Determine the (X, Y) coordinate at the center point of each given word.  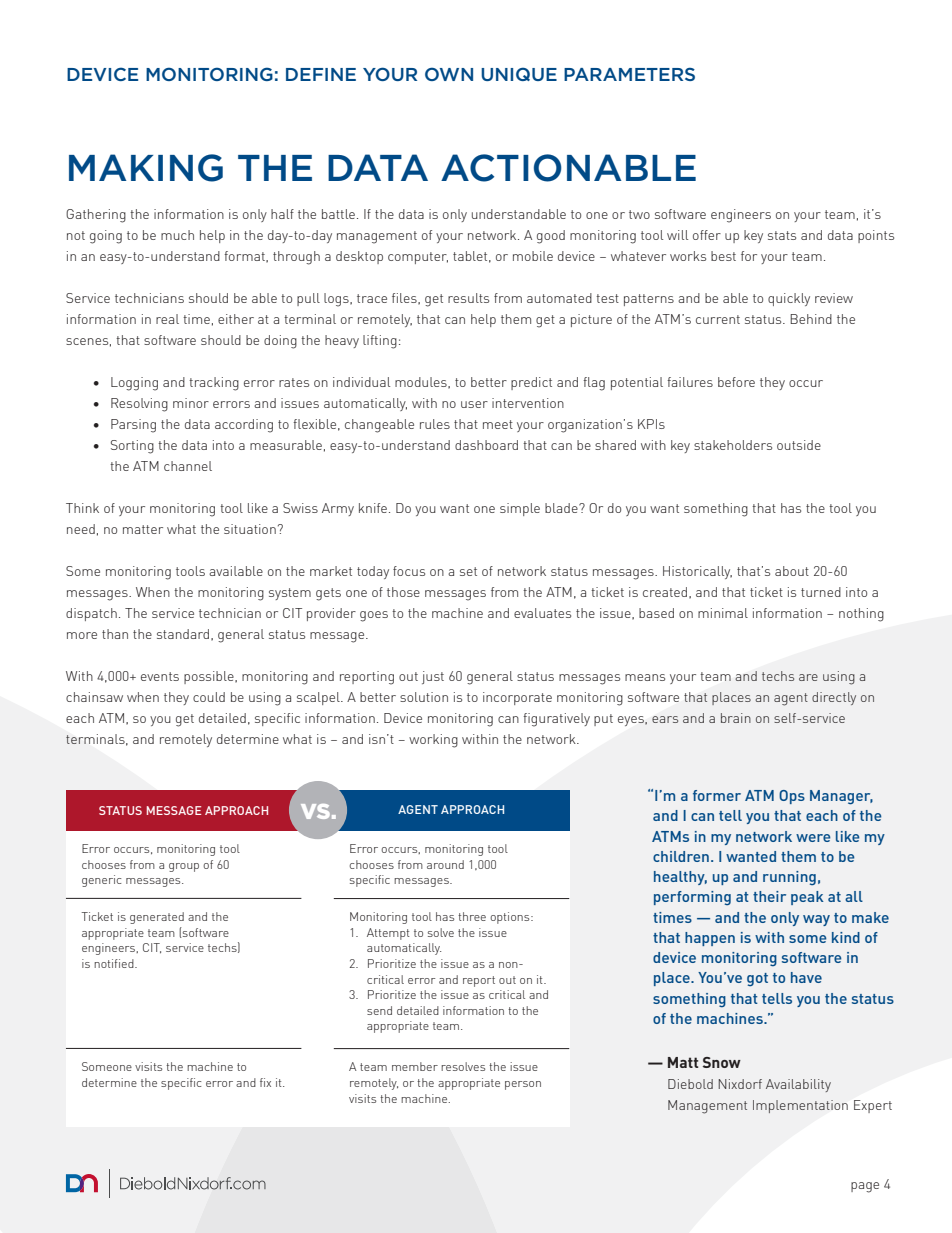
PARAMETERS (629, 74)
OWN (449, 74)
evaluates (542, 613)
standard (183, 634)
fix (265, 1082)
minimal (723, 613)
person (523, 1085)
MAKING (146, 168)
